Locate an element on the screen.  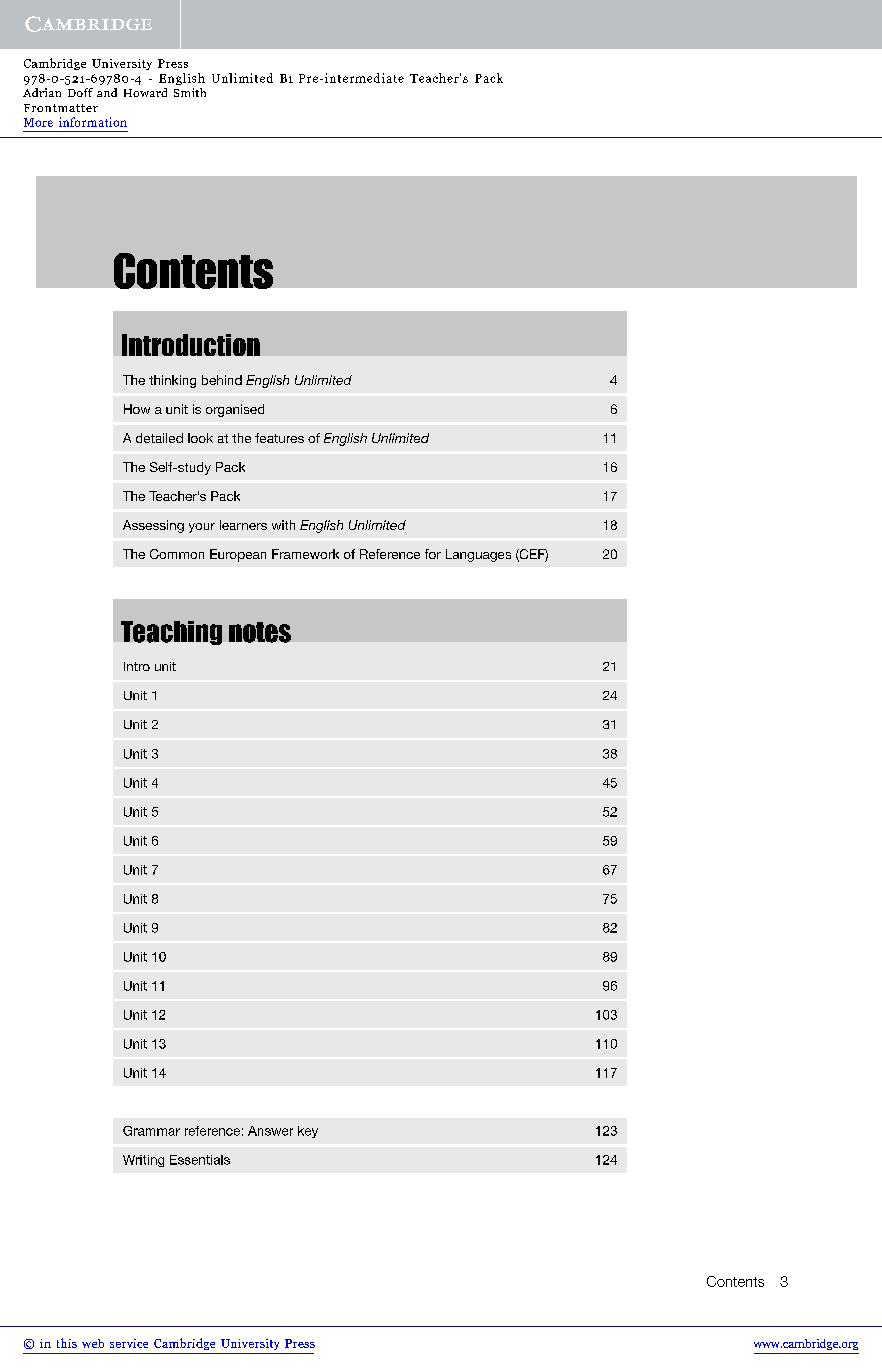
Grammar is located at coordinates (151, 1131).
